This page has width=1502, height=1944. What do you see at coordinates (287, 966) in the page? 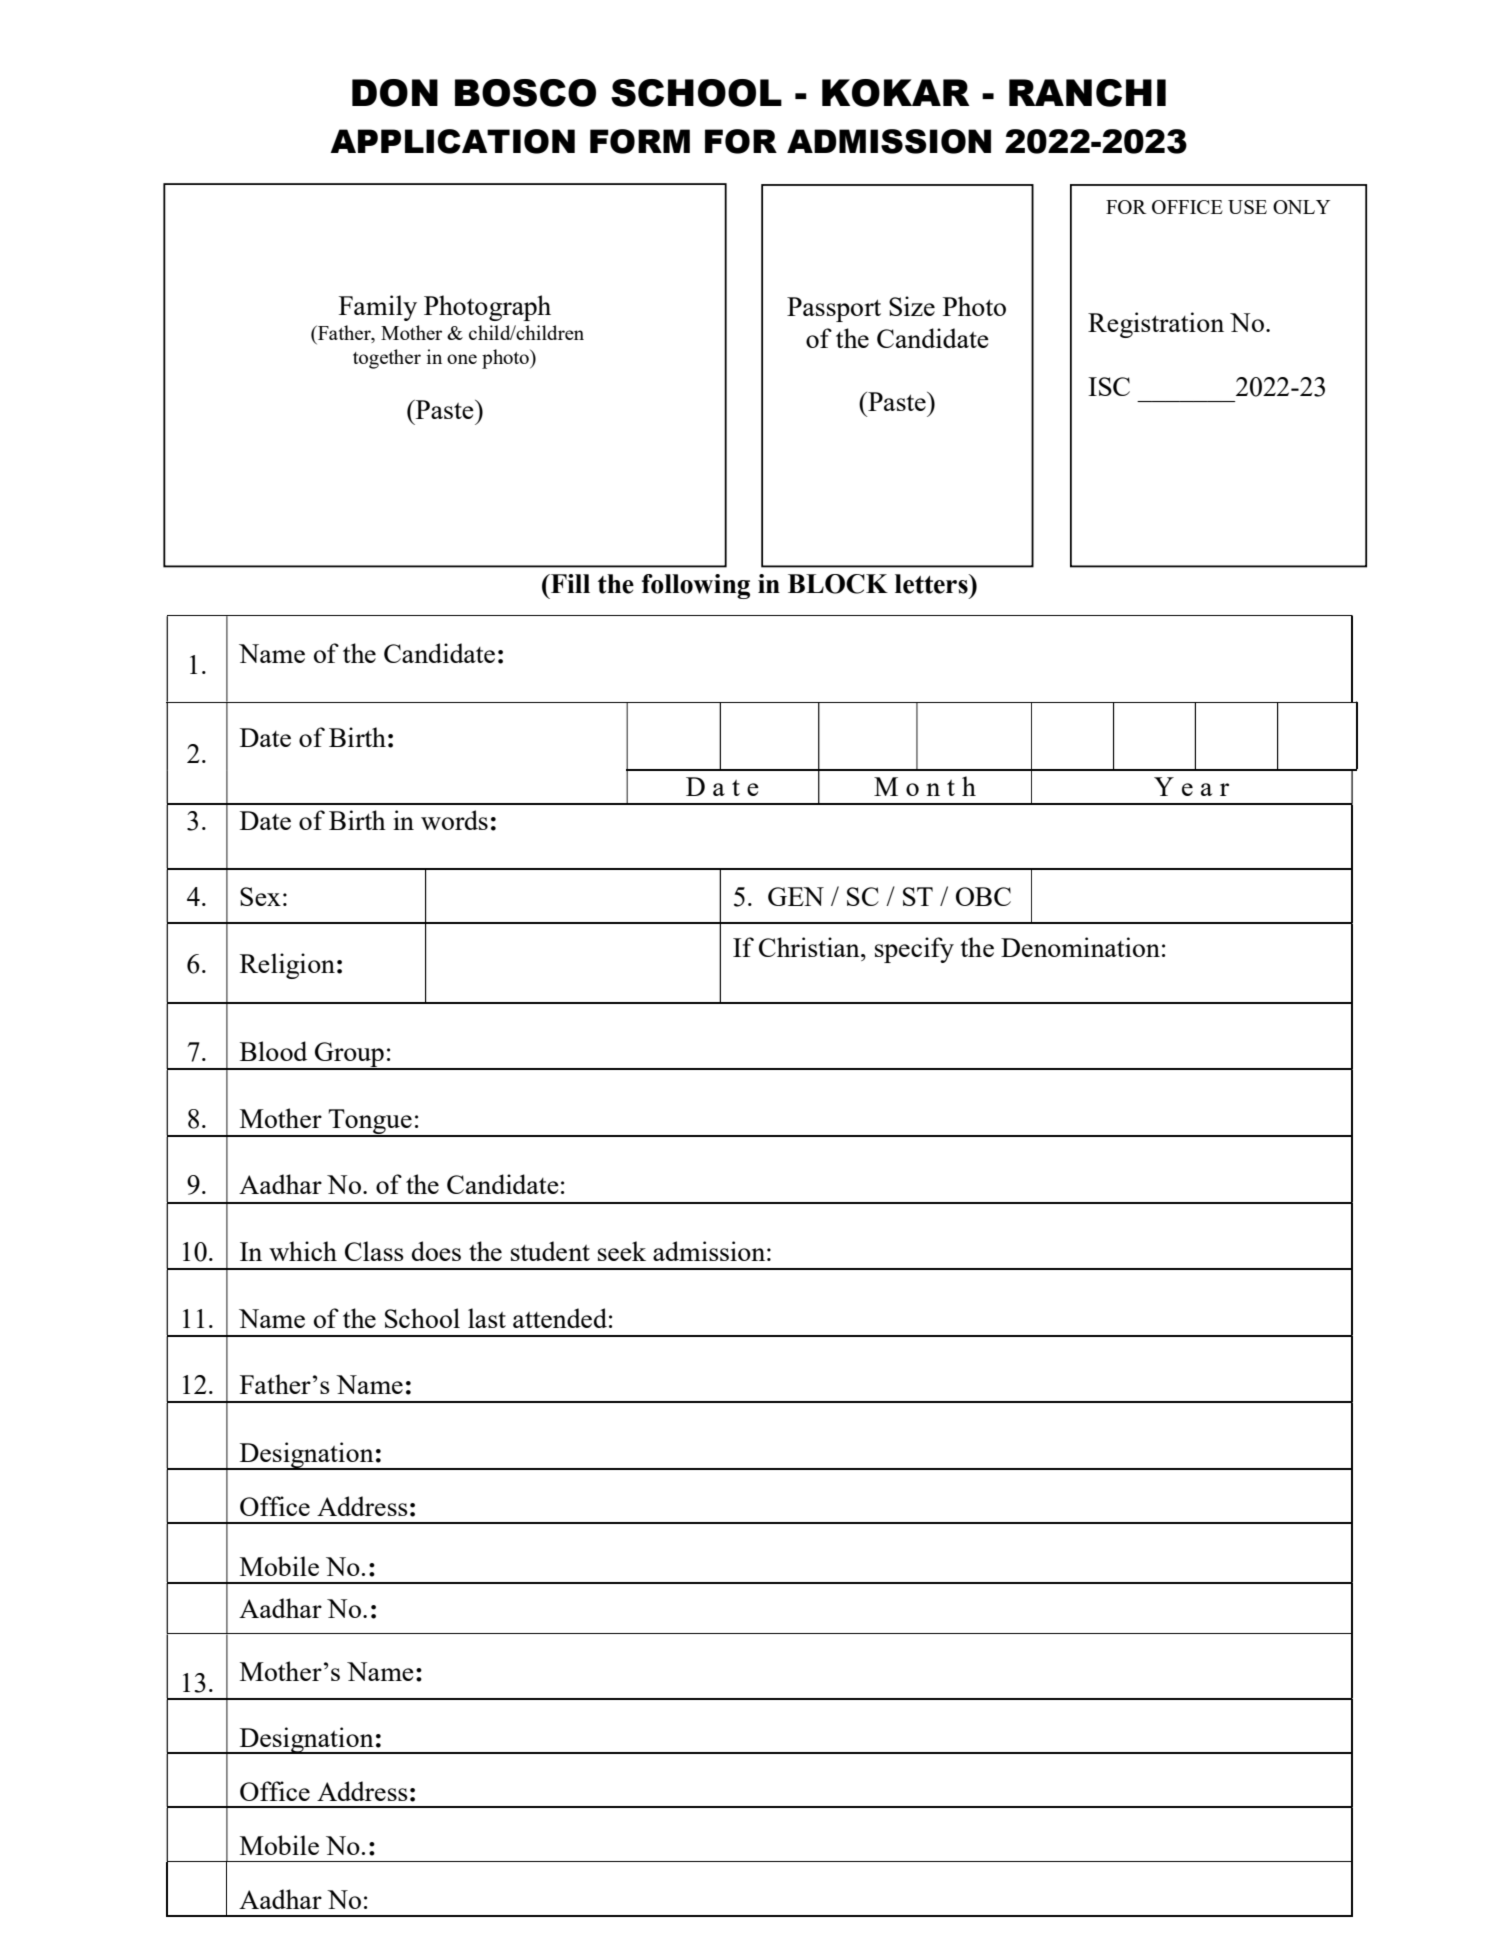
I see `Religion` at bounding box center [287, 966].
